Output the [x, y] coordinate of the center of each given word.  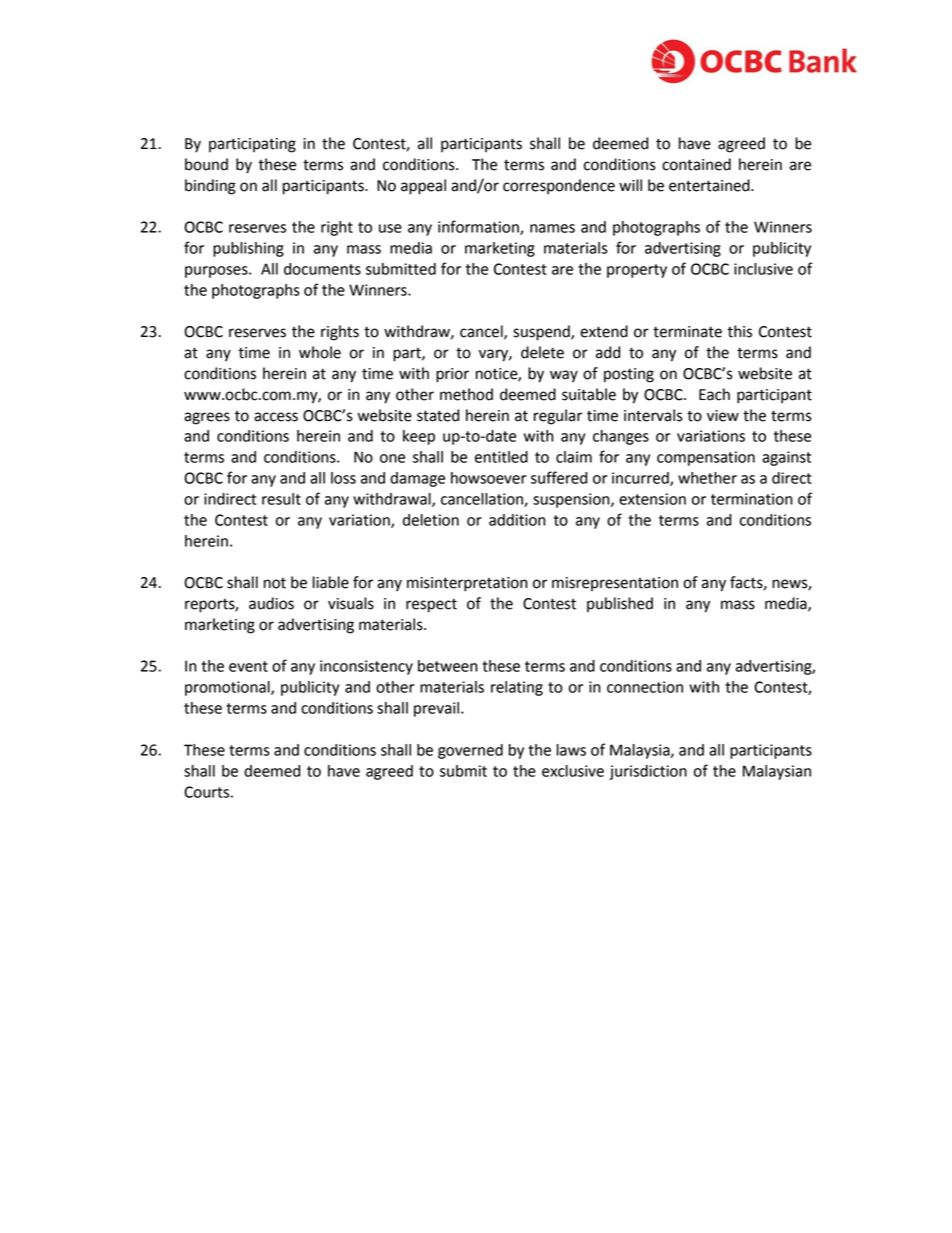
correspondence [559, 187]
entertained [710, 185]
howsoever [488, 478]
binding [210, 187]
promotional [228, 688]
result [281, 499]
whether [707, 478]
